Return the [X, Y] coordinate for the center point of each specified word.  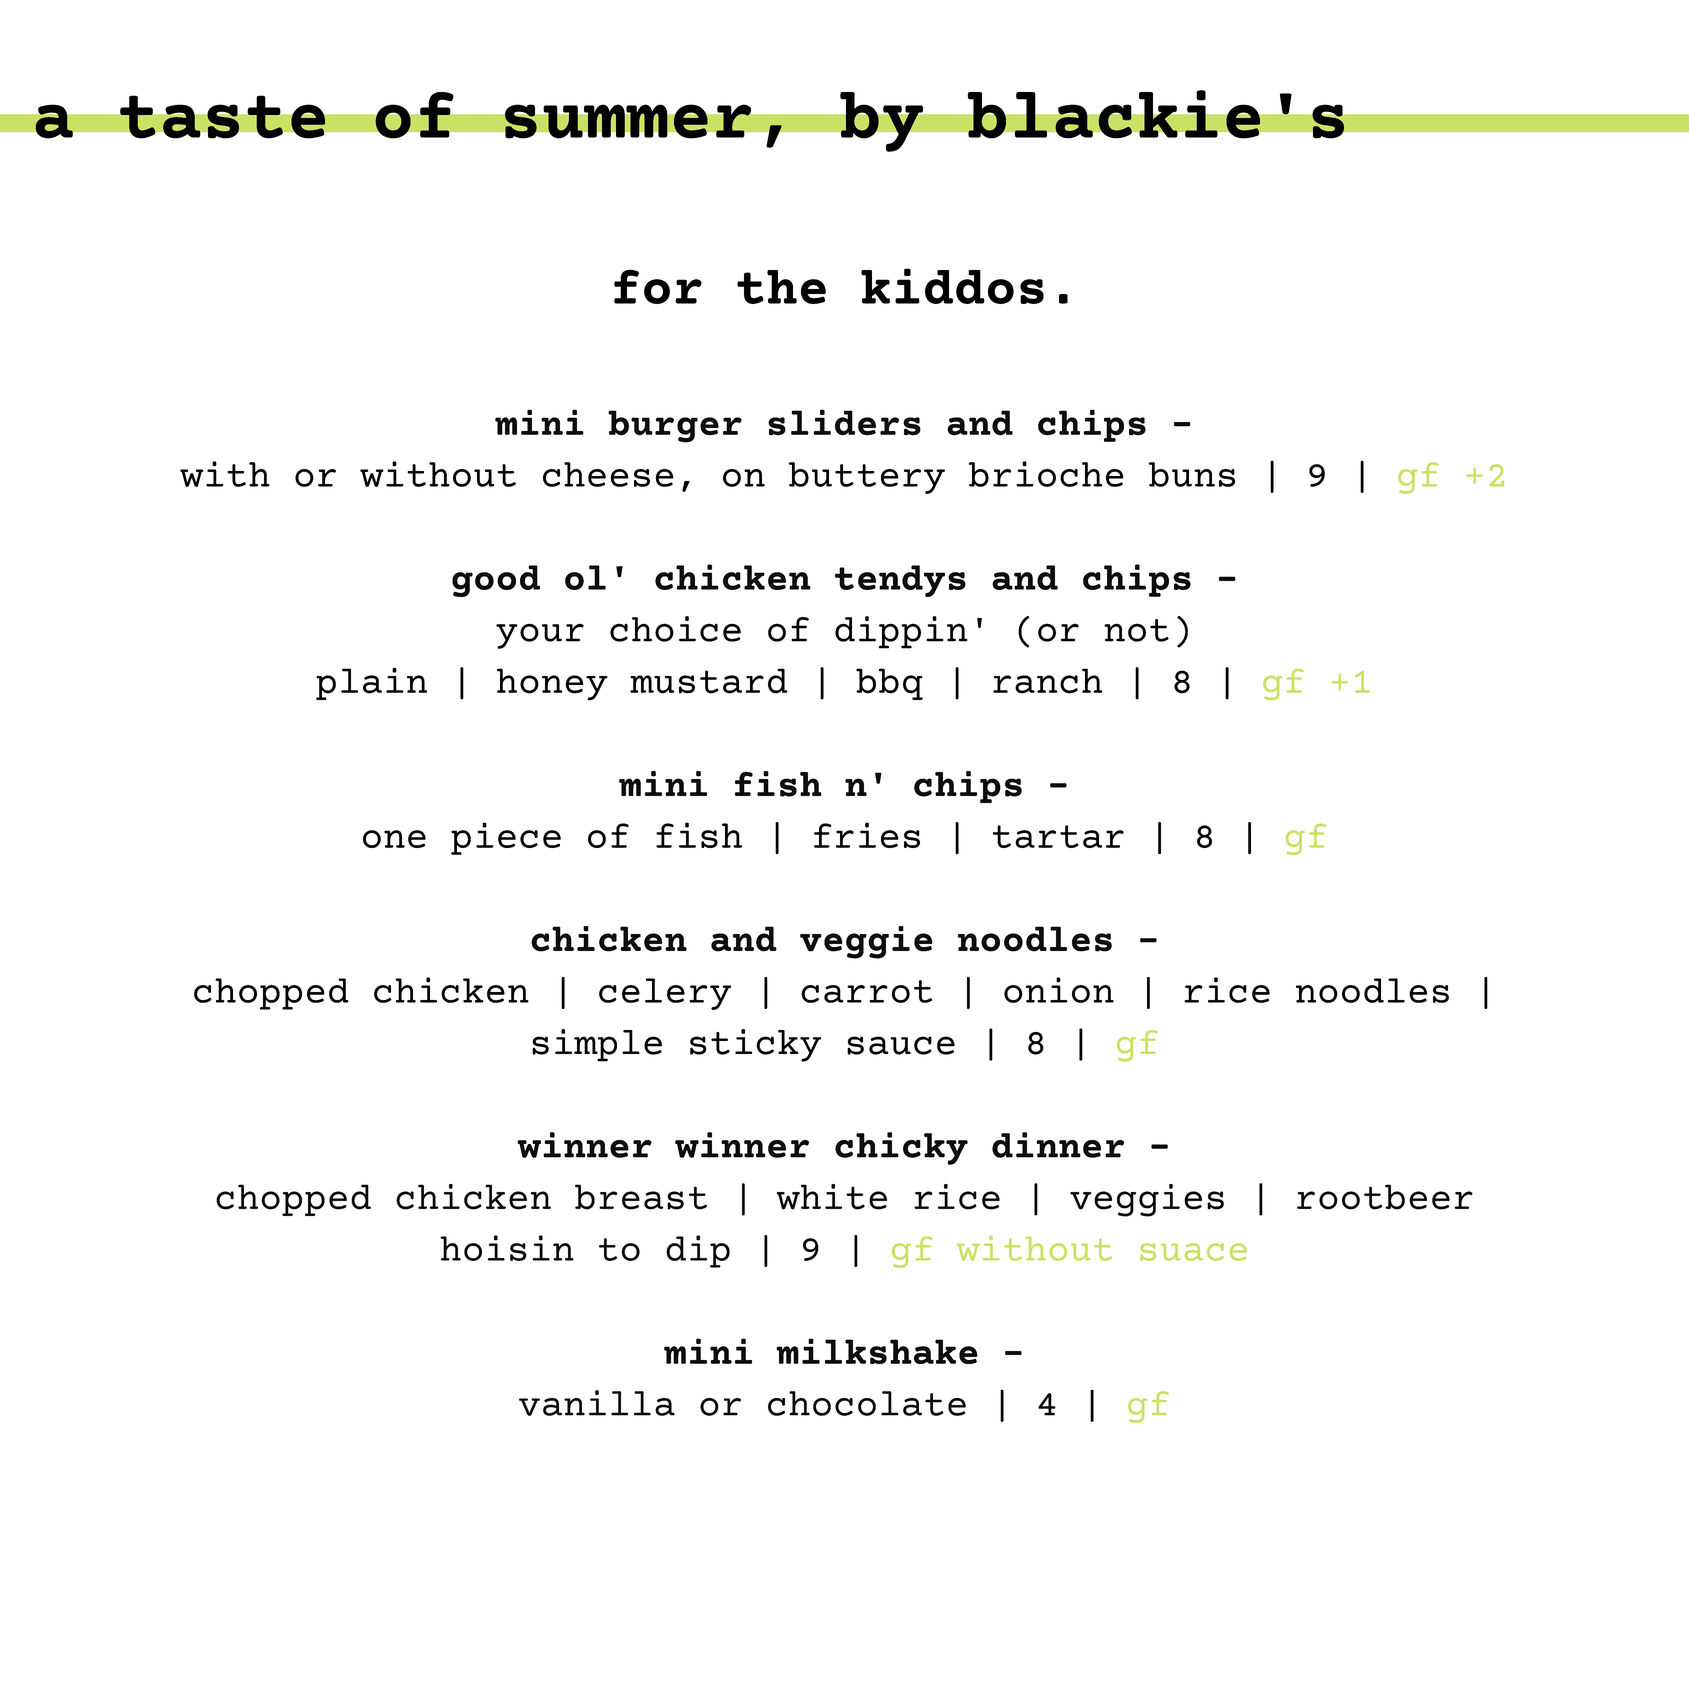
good [496, 581]
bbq [889, 684]
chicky [901, 1148]
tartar [1058, 836]
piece [506, 838]
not [1136, 630]
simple [597, 1045]
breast [641, 1197]
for [658, 286]
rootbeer [1385, 1197]
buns [1192, 474]
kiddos [952, 286]
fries [867, 835]
